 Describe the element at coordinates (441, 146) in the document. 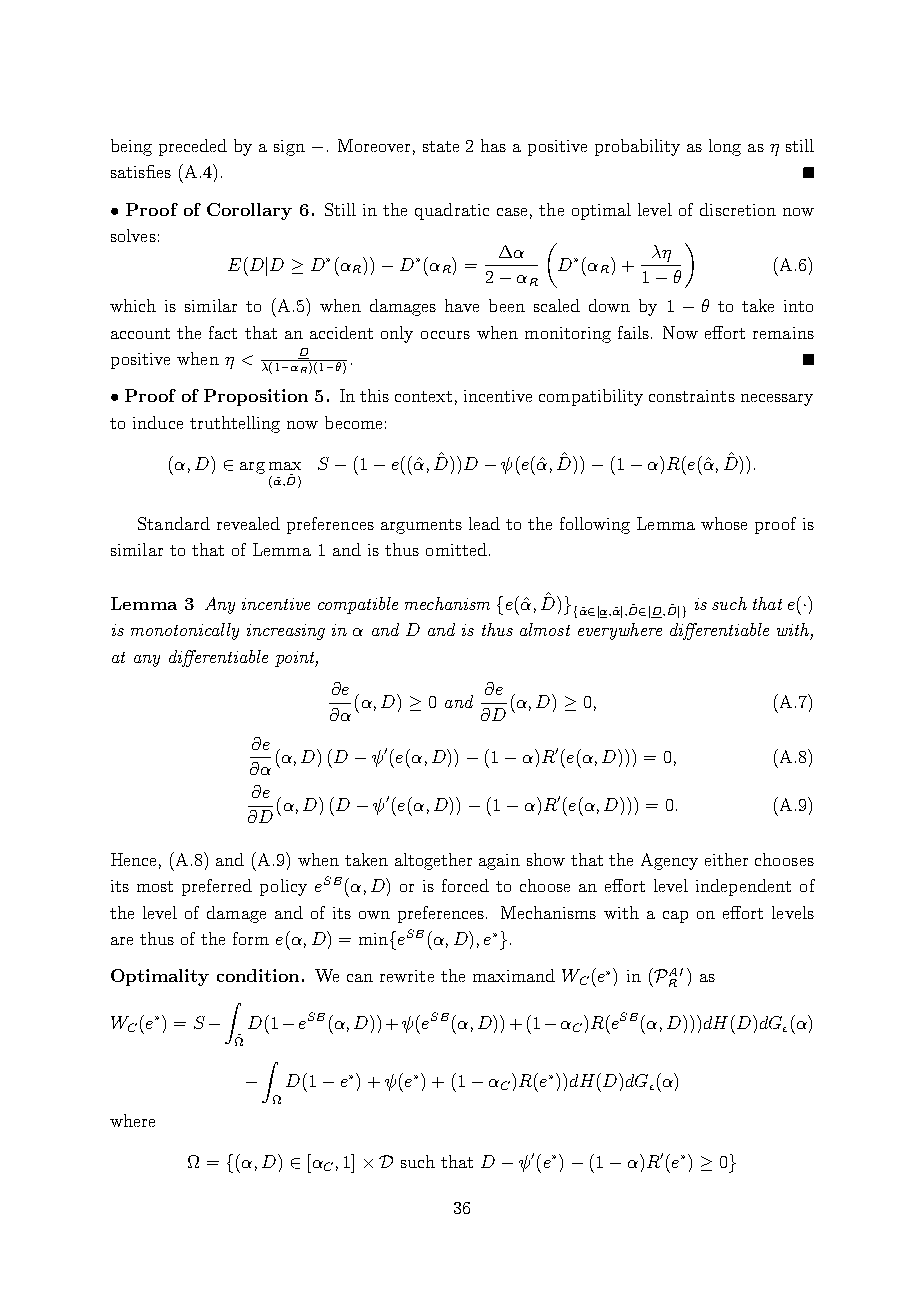

I see `state` at that location.
